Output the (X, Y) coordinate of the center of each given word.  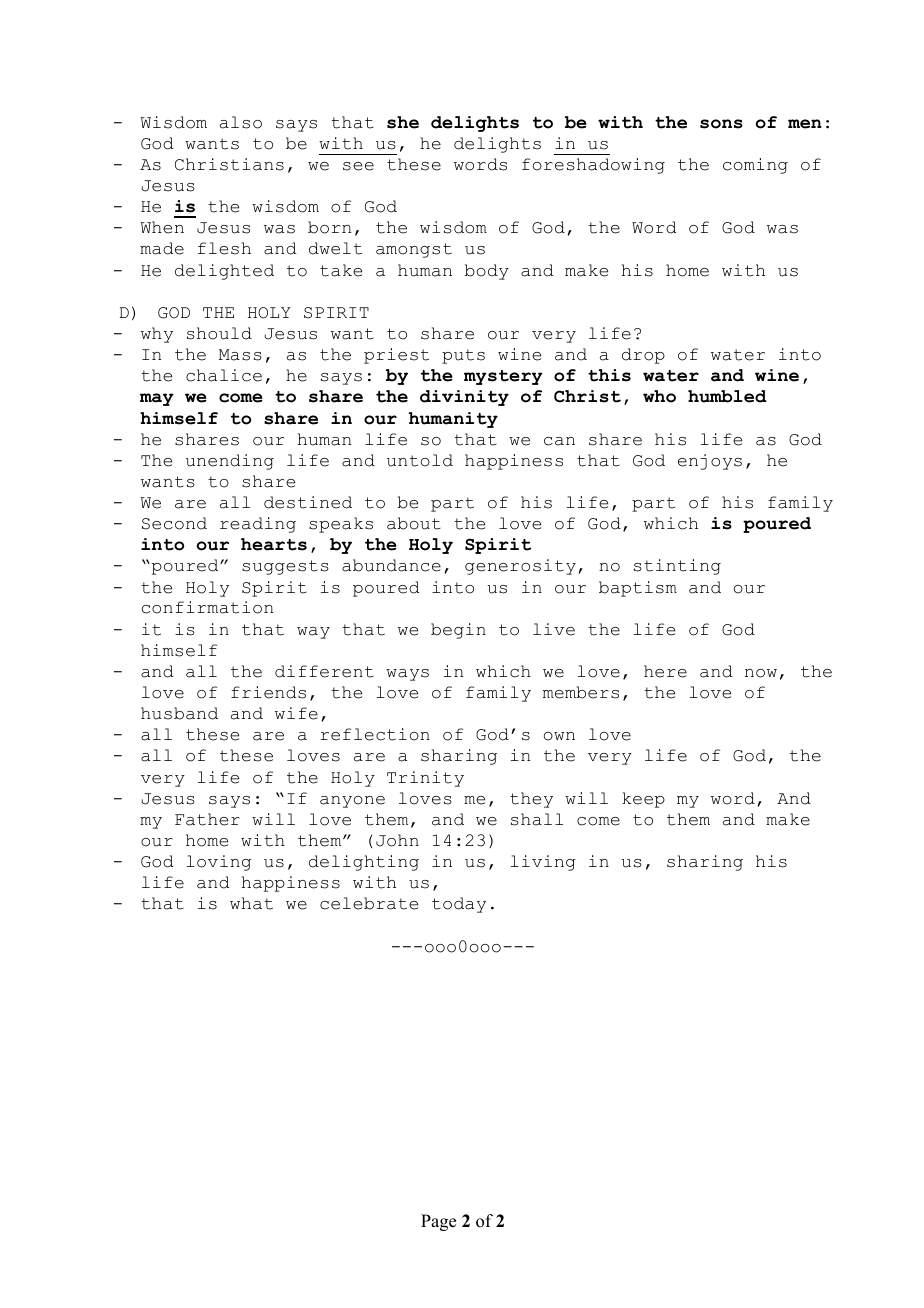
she (403, 122)
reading (258, 525)
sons (721, 124)
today (459, 905)
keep (643, 800)
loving (219, 863)
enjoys (710, 462)
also (241, 122)
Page (438, 1222)
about (414, 523)
